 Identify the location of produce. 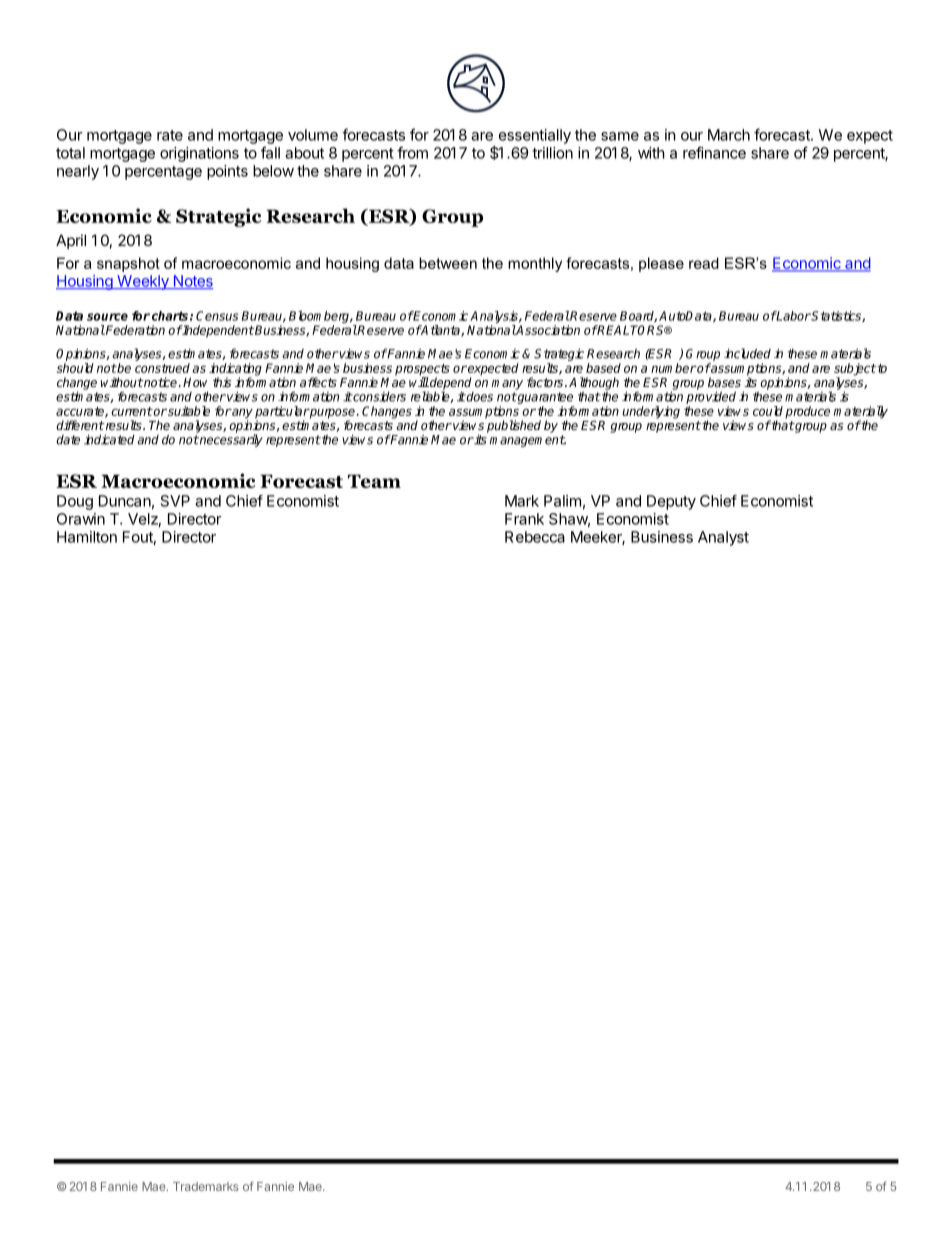
(807, 412).
